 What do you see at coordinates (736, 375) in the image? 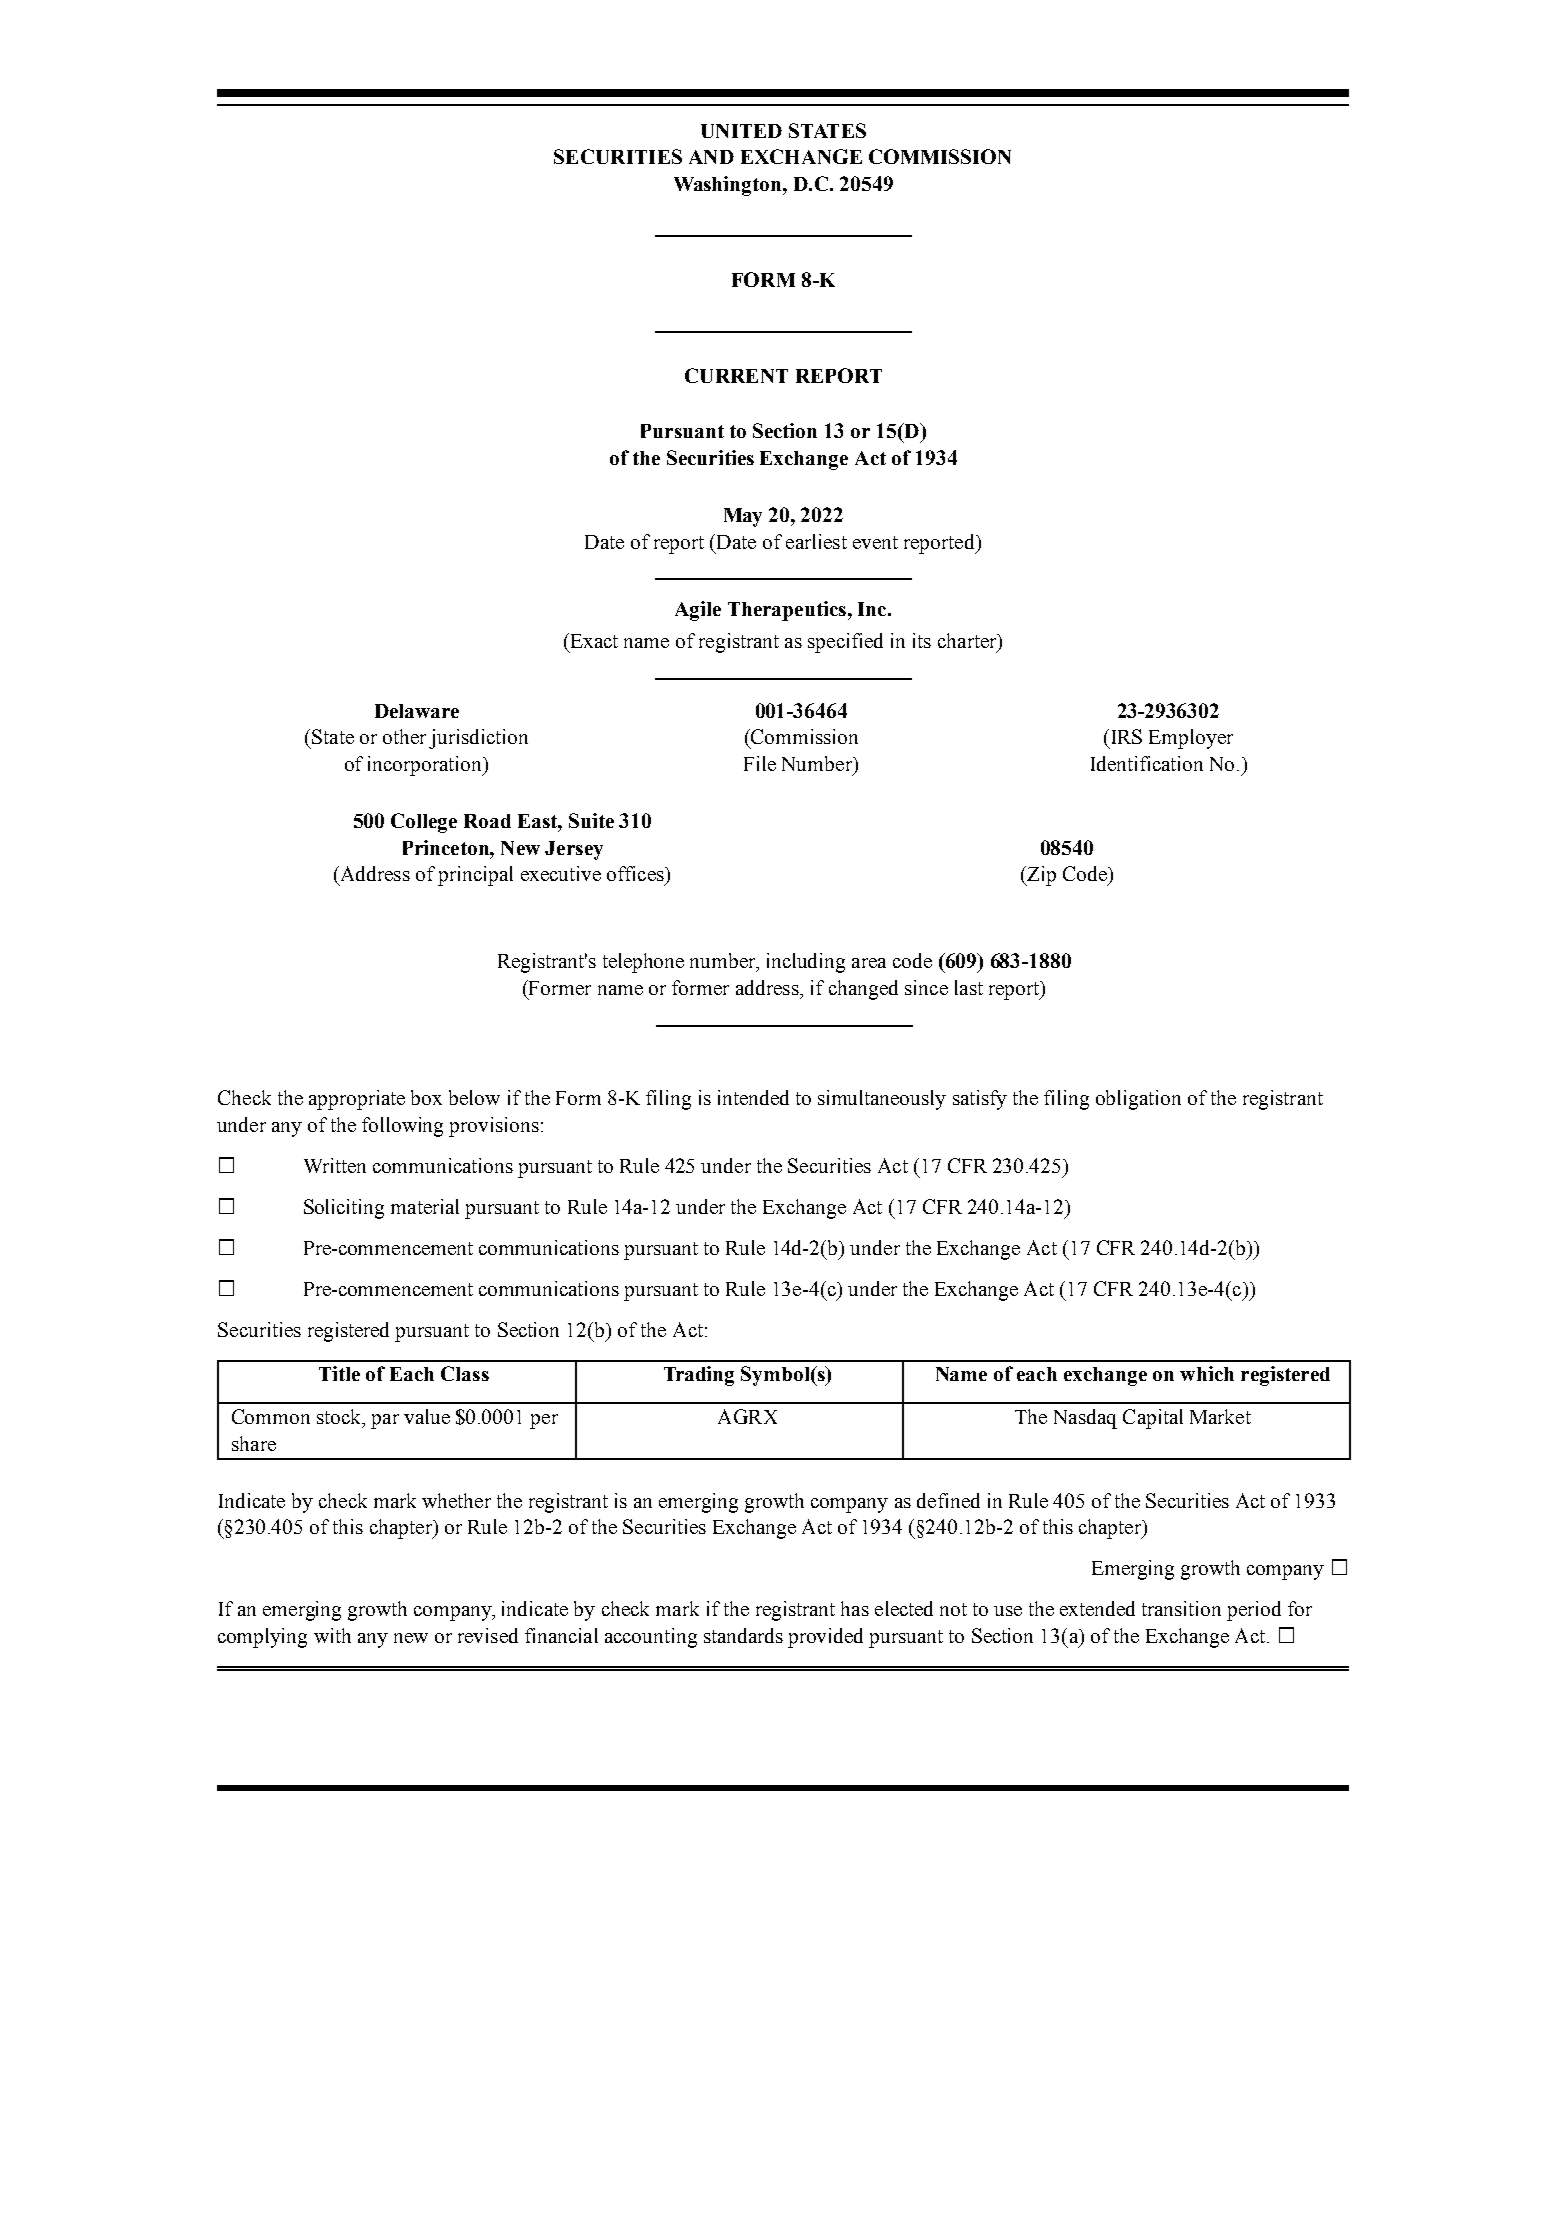
I see `CURRENT` at bounding box center [736, 375].
